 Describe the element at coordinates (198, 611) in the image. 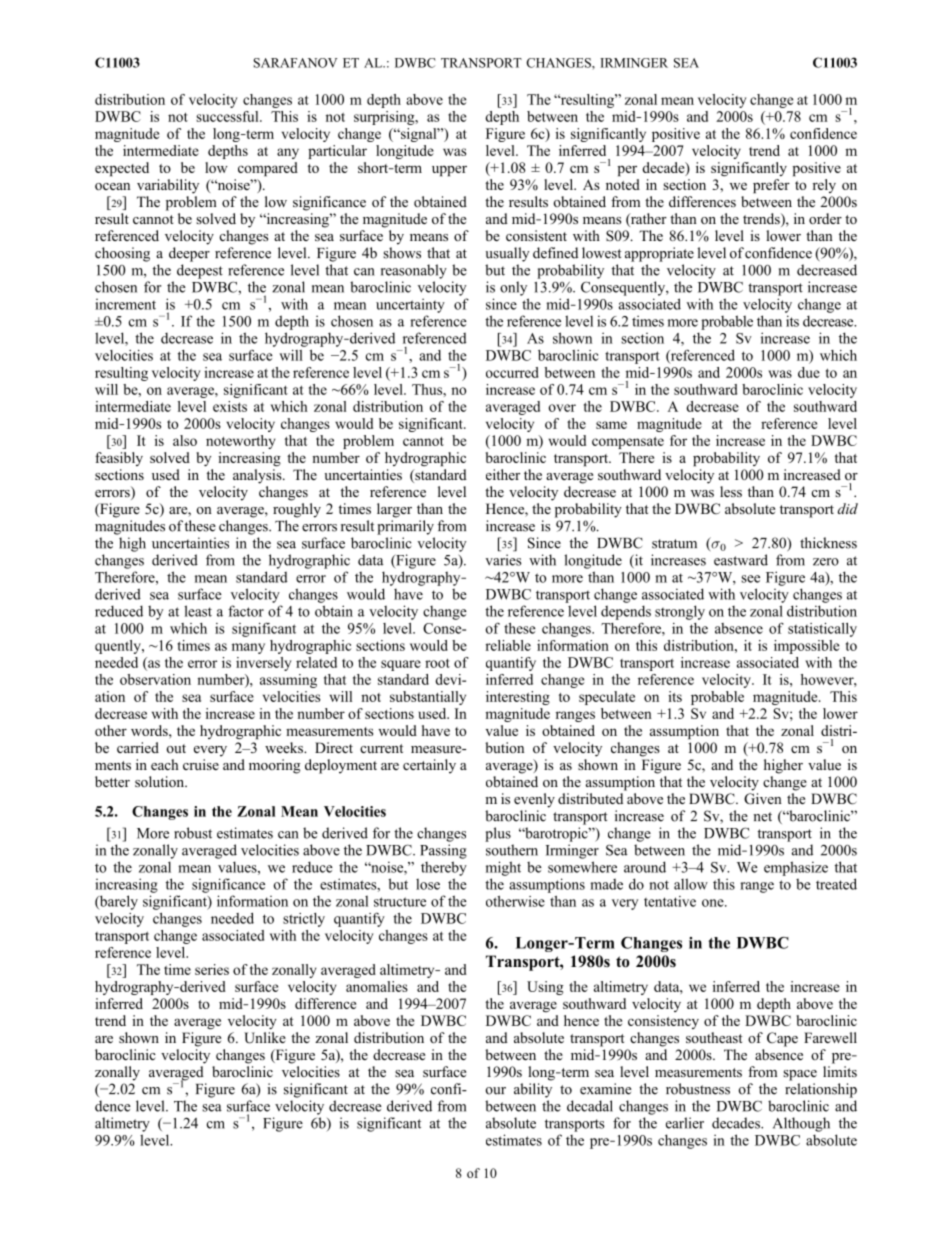

I see `least` at that location.
